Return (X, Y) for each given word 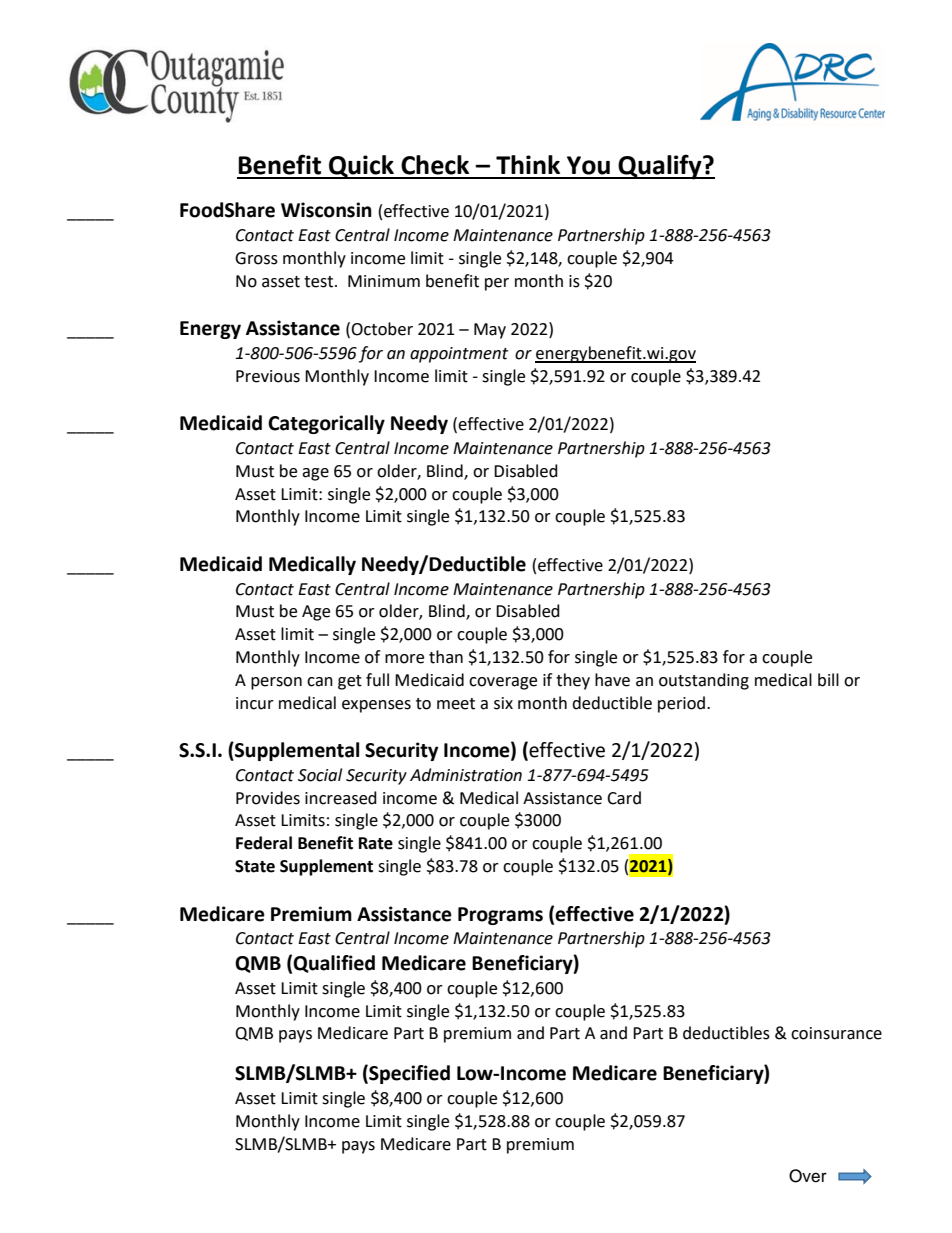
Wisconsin (326, 210)
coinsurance (836, 1033)
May (490, 331)
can (320, 682)
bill (828, 680)
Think (528, 164)
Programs (500, 916)
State (255, 866)
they (573, 681)
